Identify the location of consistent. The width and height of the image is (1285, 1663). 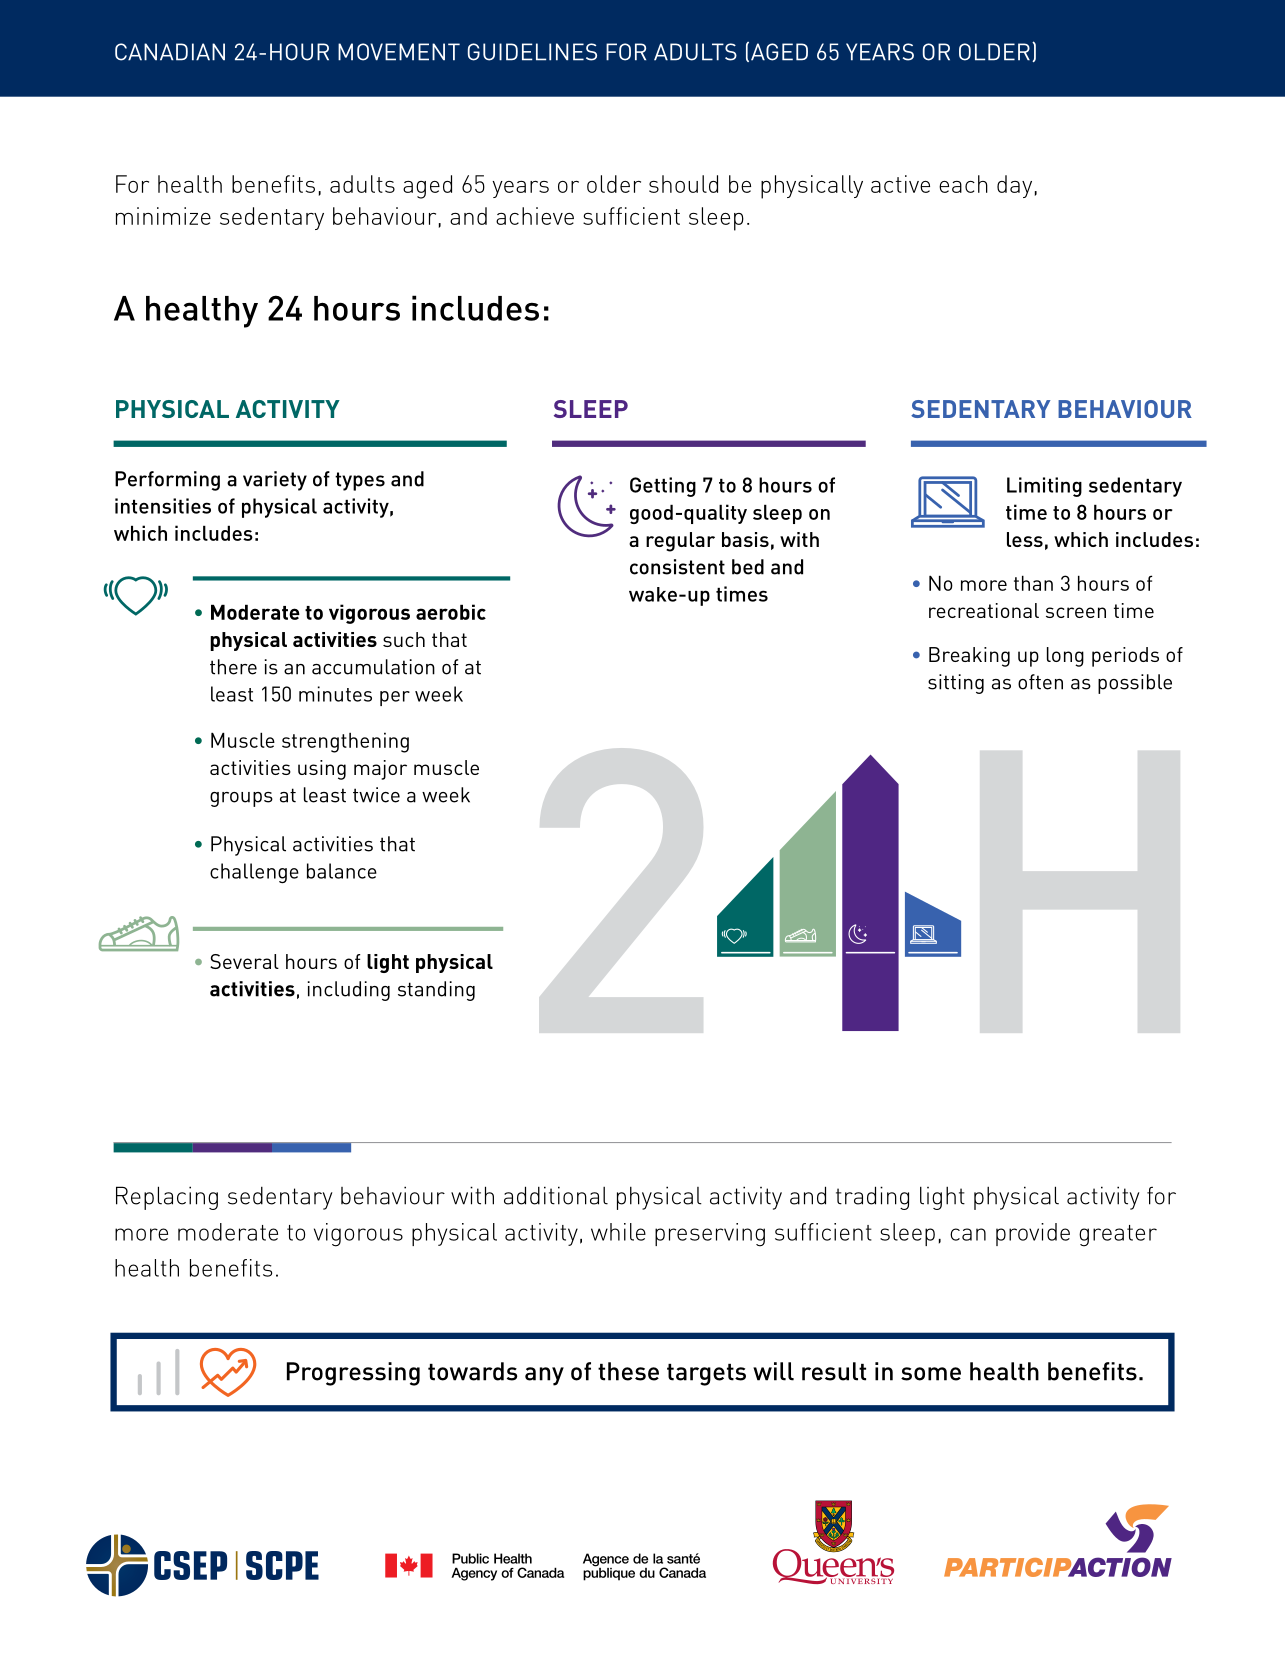
(677, 567).
